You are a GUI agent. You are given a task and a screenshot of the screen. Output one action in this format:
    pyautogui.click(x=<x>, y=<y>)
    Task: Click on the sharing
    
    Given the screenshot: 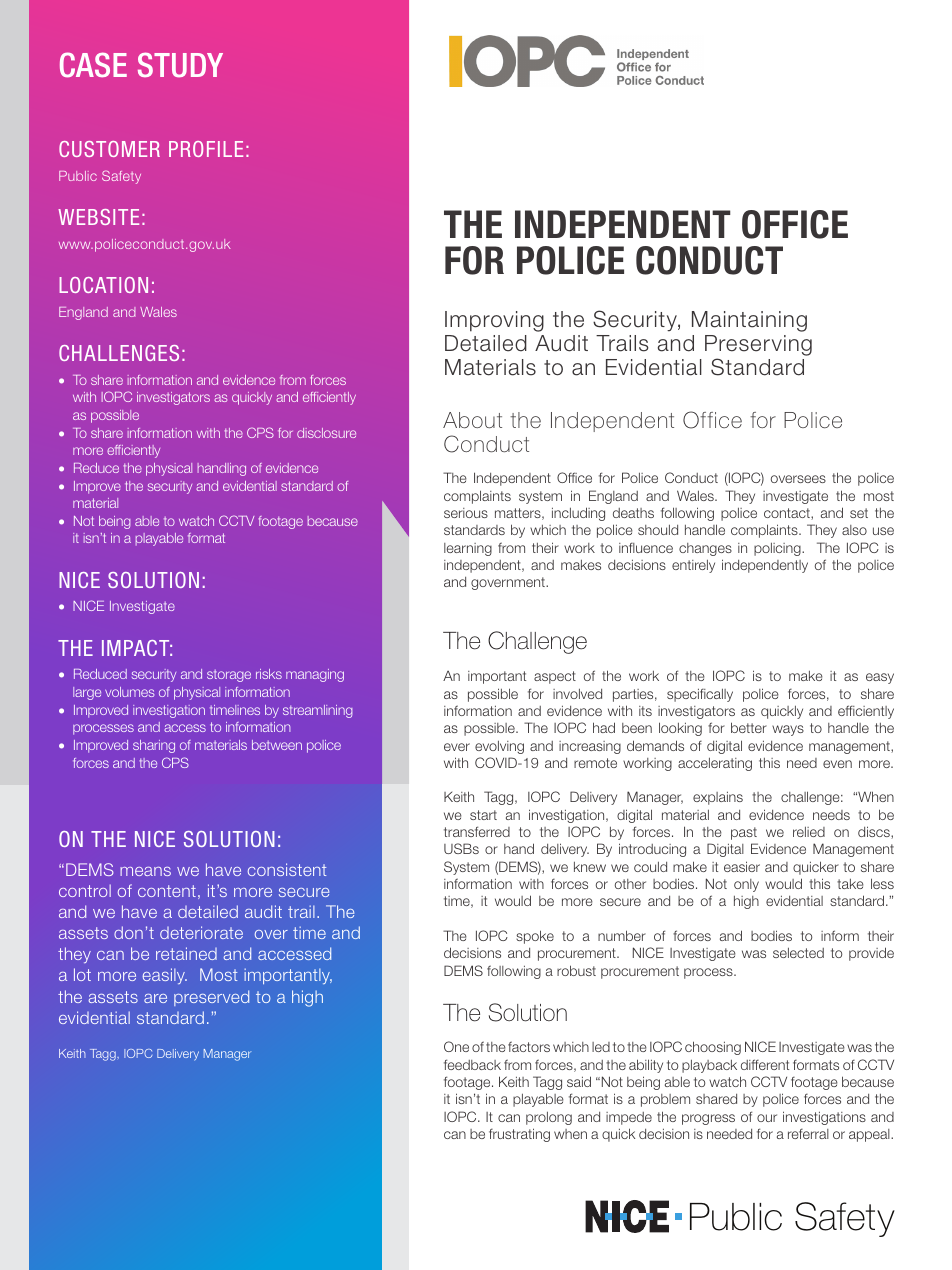 What is the action you would take?
    pyautogui.click(x=154, y=746)
